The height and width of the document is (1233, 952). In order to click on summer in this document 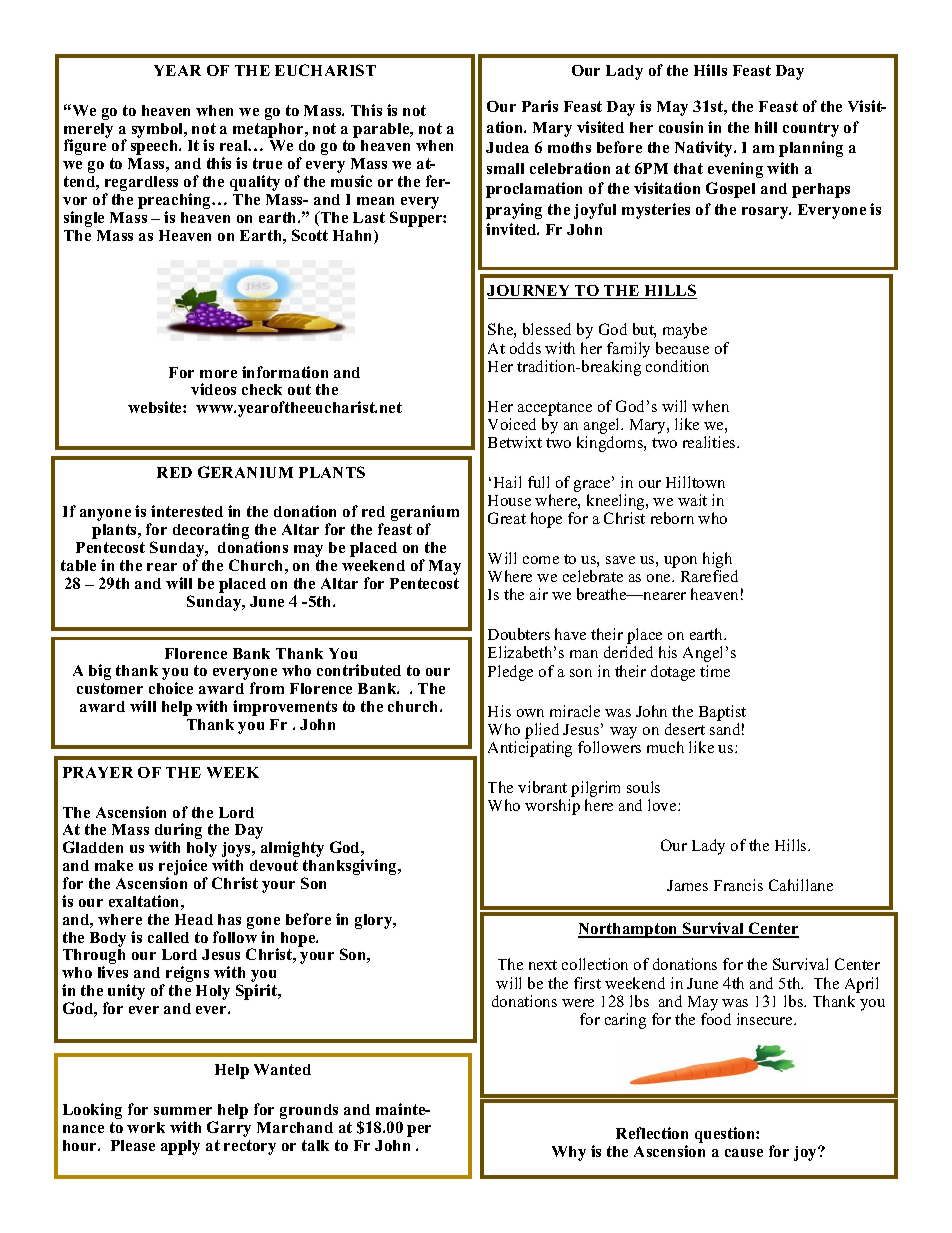, I will do `click(183, 1111)`.
